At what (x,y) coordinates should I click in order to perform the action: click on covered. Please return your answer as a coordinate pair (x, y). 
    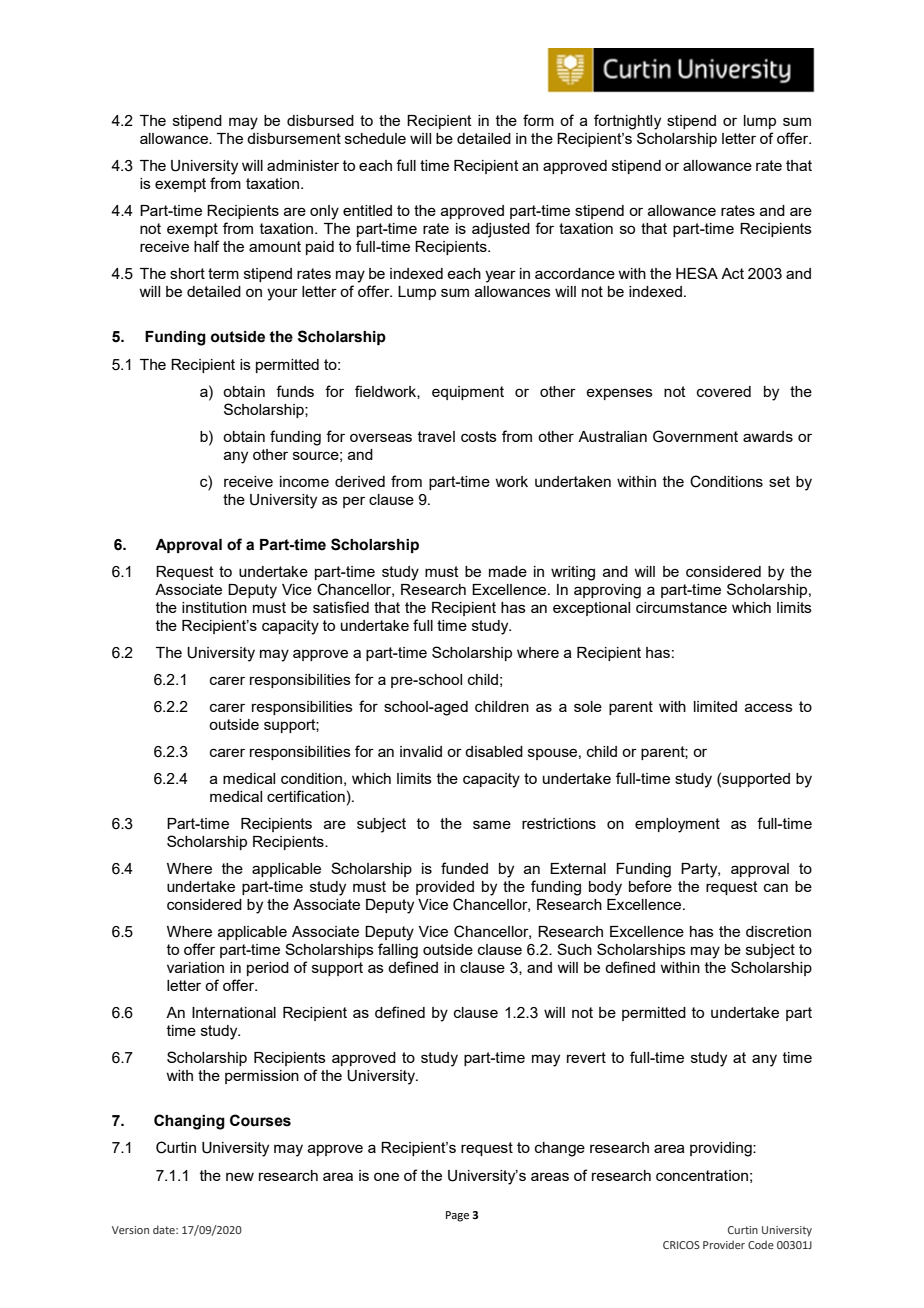
    Looking at the image, I should click on (724, 391).
